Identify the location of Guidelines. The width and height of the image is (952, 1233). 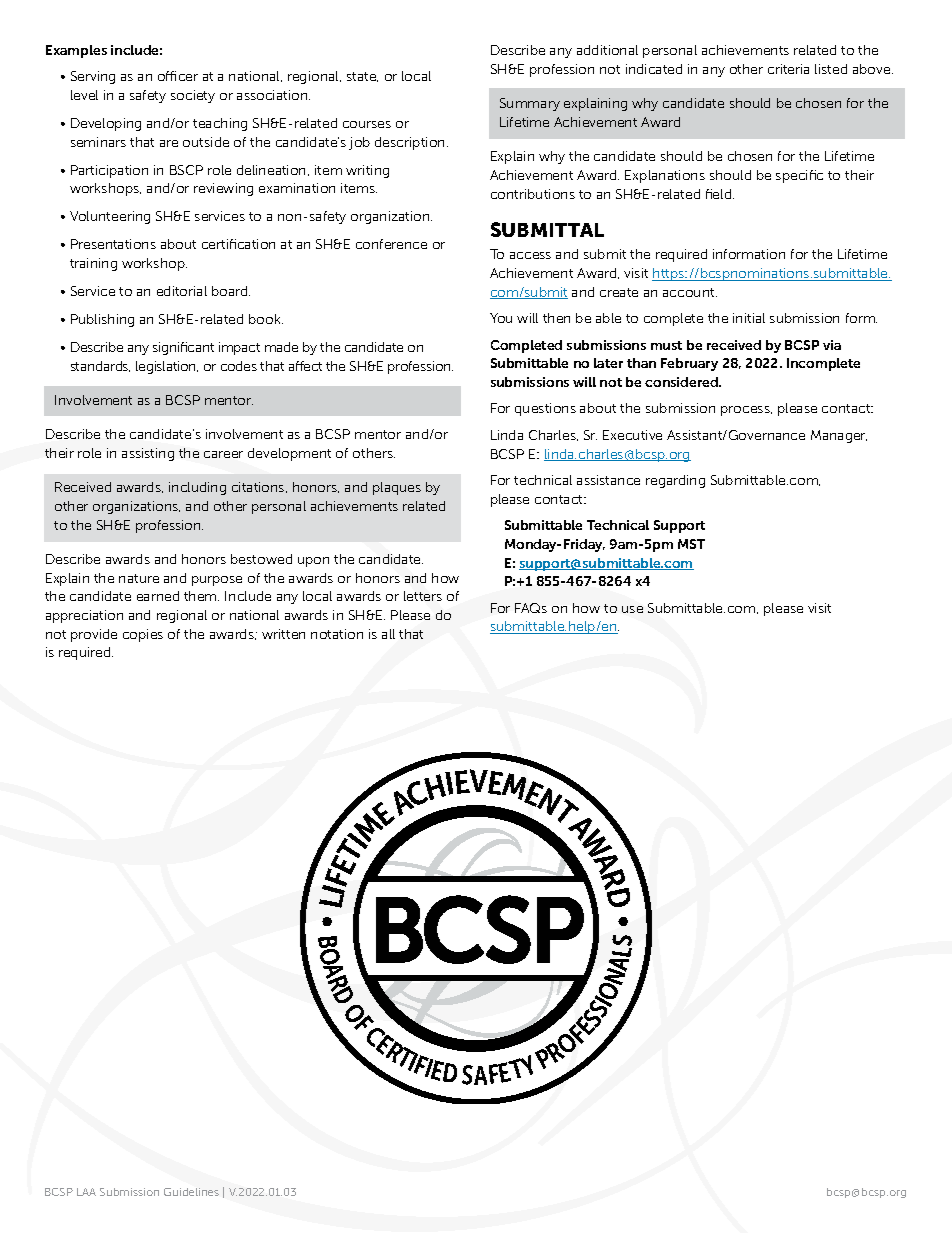
(191, 1192).
